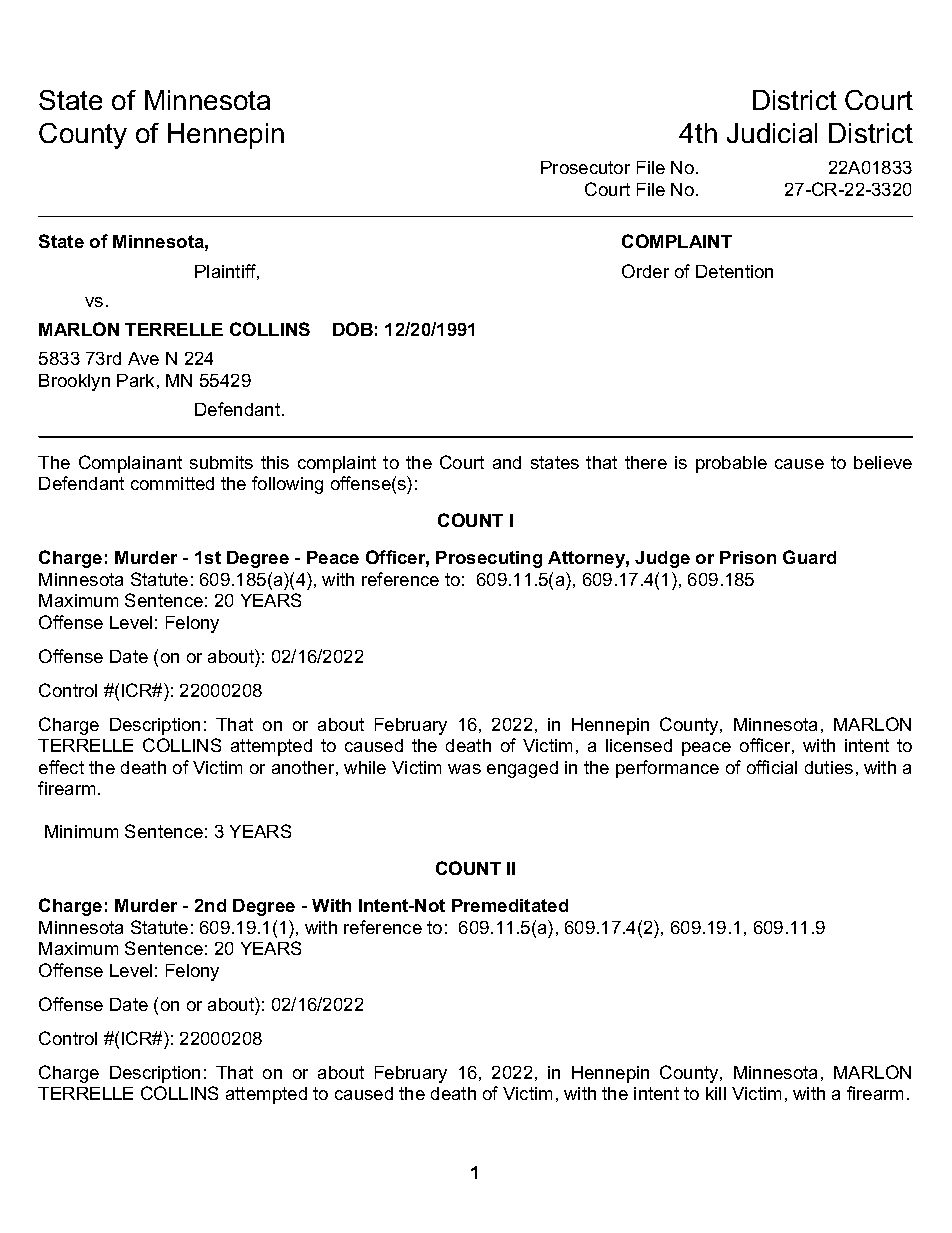 This document has width=952, height=1233. I want to click on and, so click(507, 462).
